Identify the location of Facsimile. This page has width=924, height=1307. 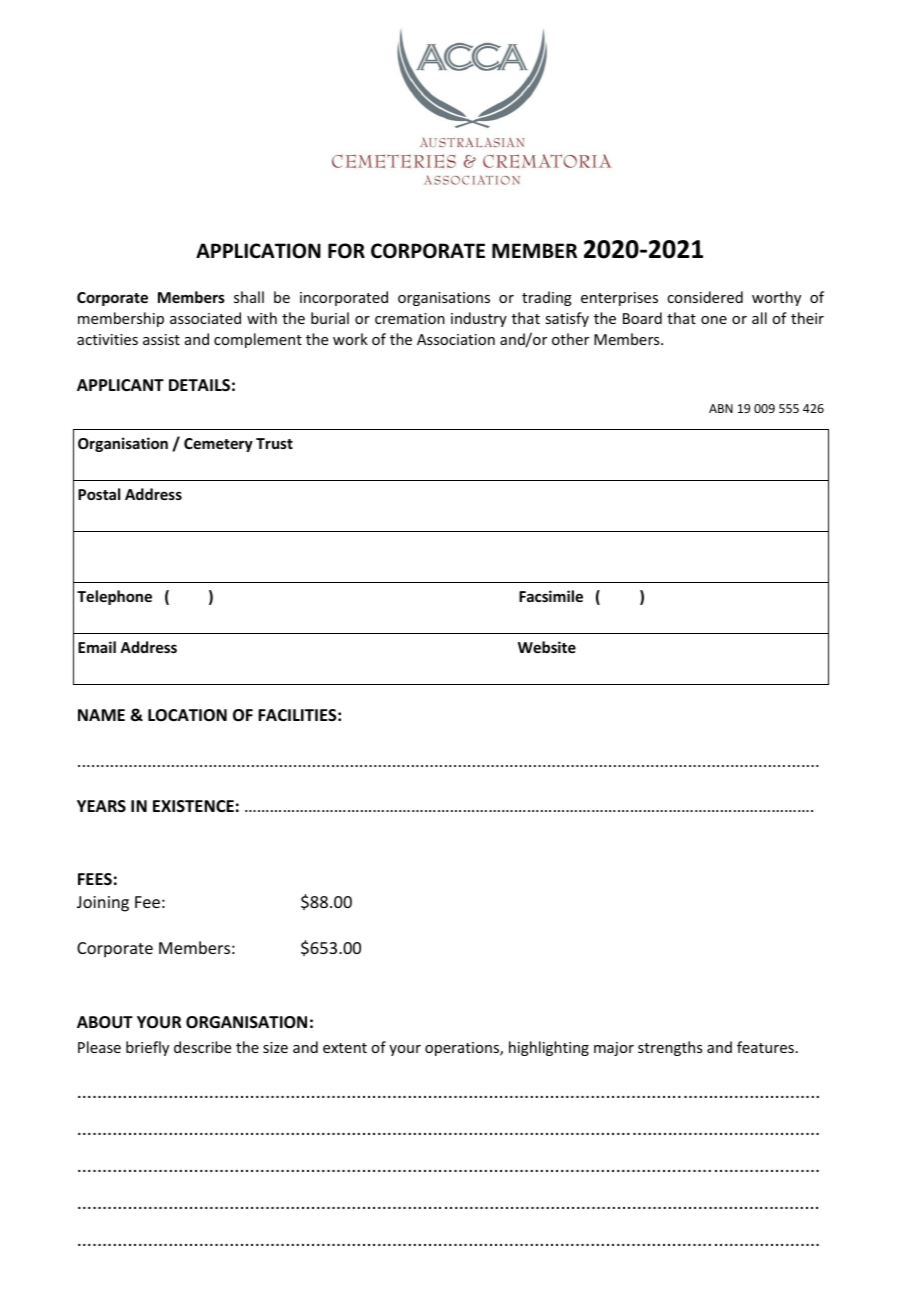
(551, 596).
